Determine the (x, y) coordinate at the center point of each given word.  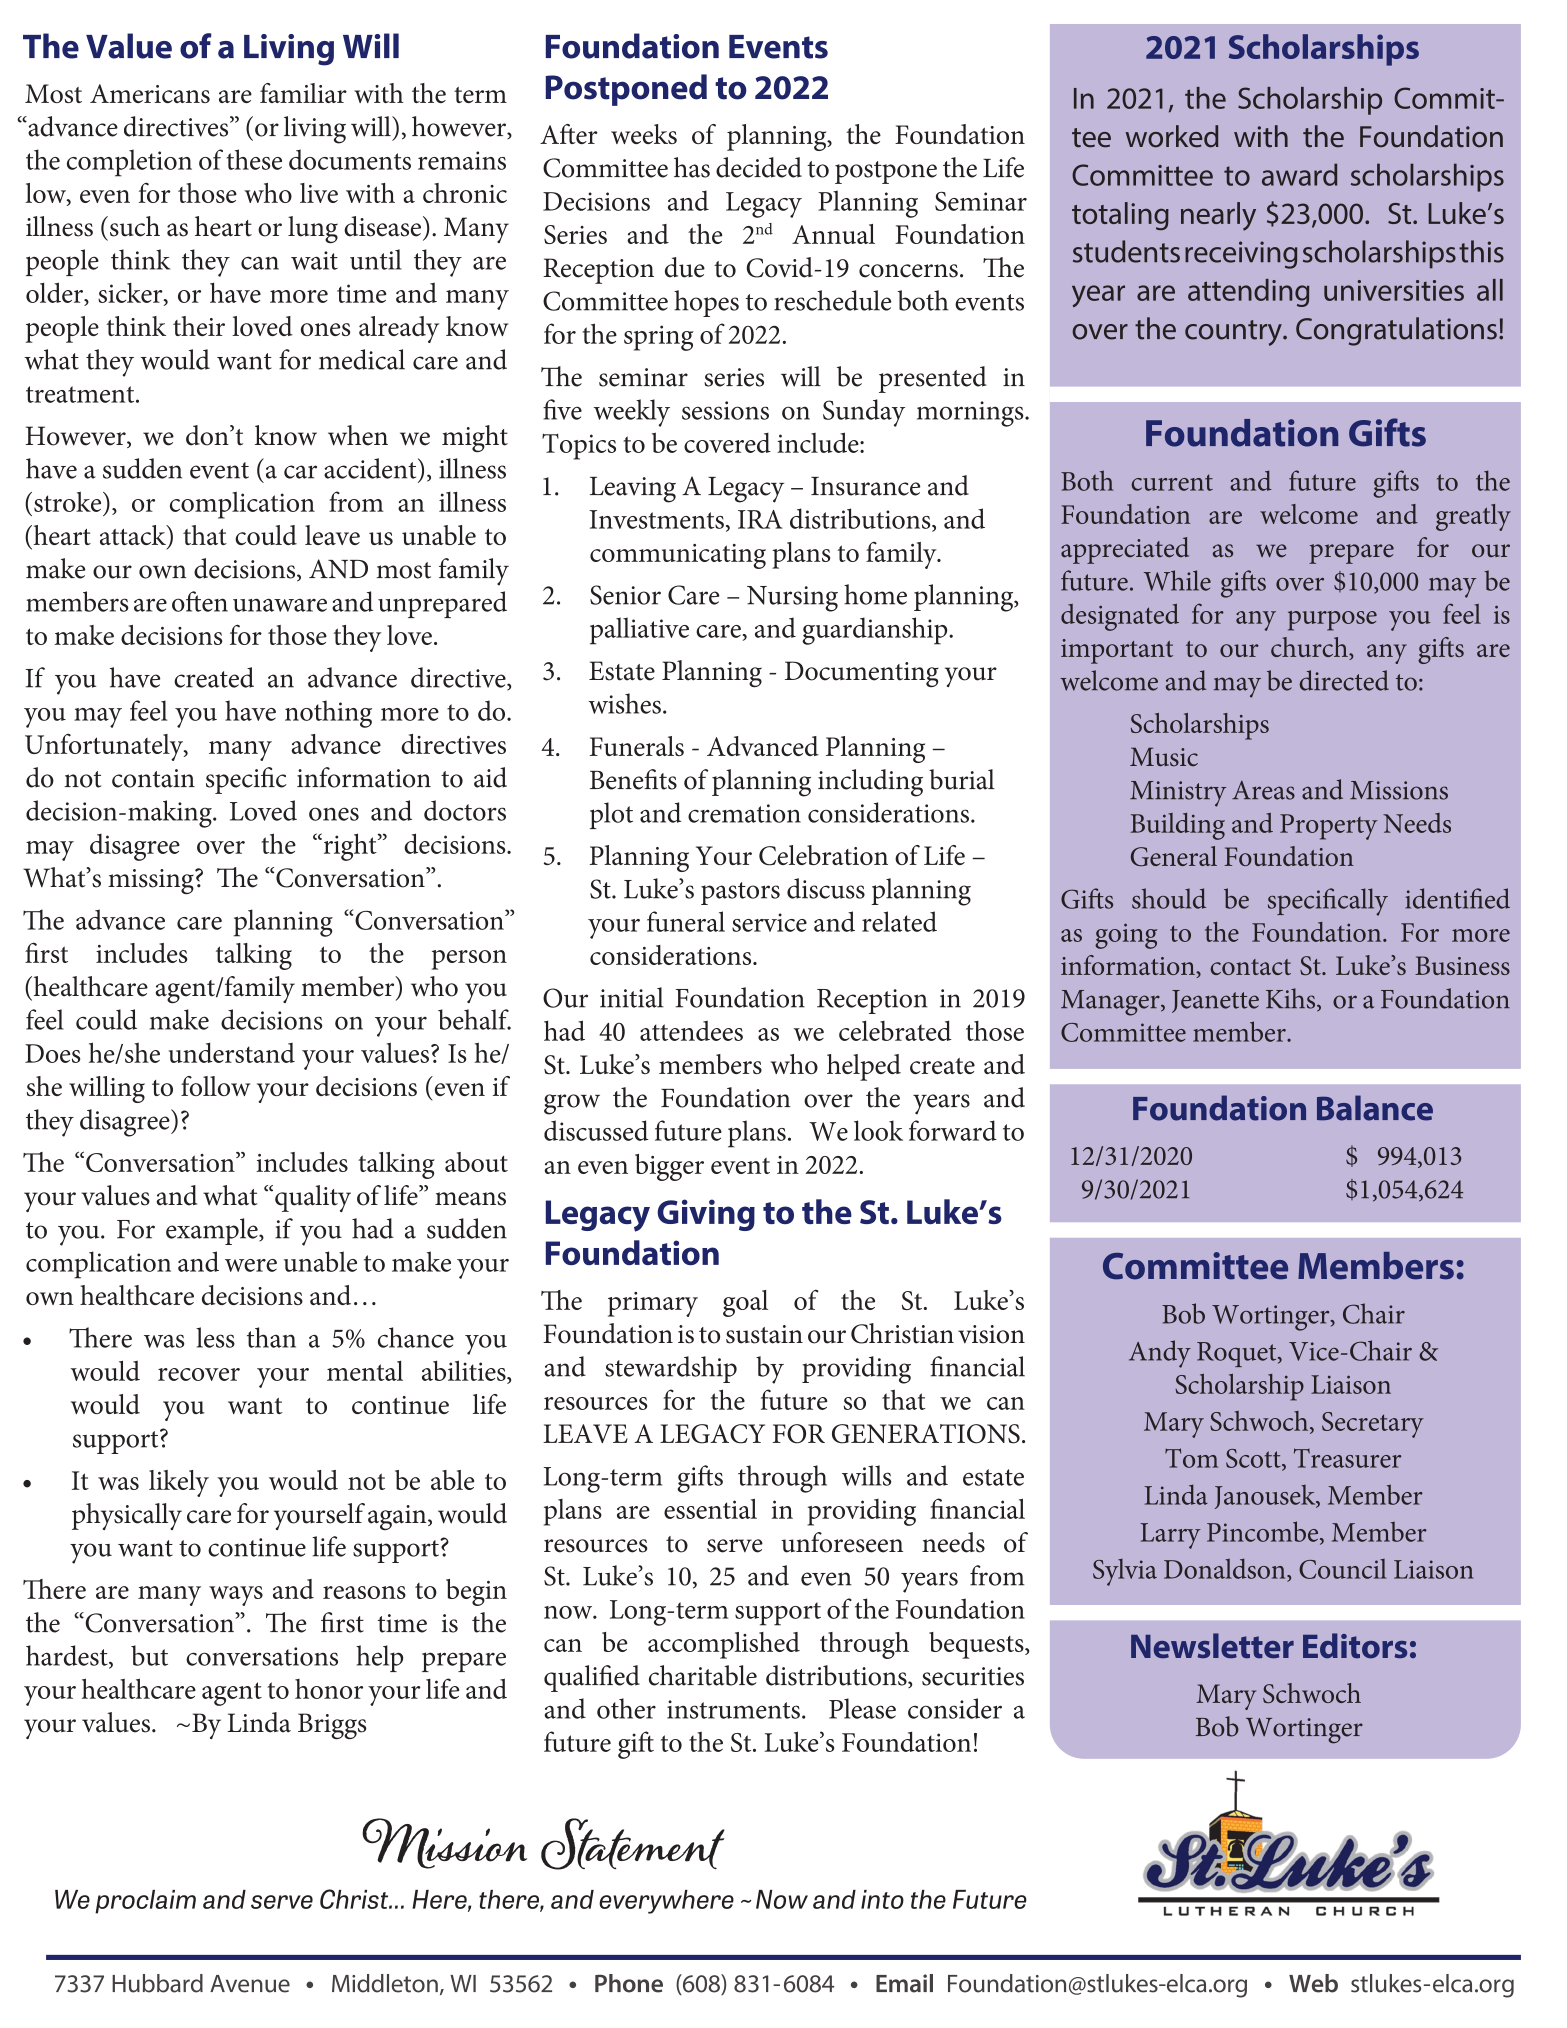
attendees (691, 1030)
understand (232, 1052)
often (200, 601)
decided (759, 167)
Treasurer (1347, 1458)
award (1299, 174)
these (254, 159)
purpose (1332, 621)
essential (710, 1508)
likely (179, 1483)
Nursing (792, 599)
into (882, 1899)
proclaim (145, 1902)
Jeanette (1215, 1001)
